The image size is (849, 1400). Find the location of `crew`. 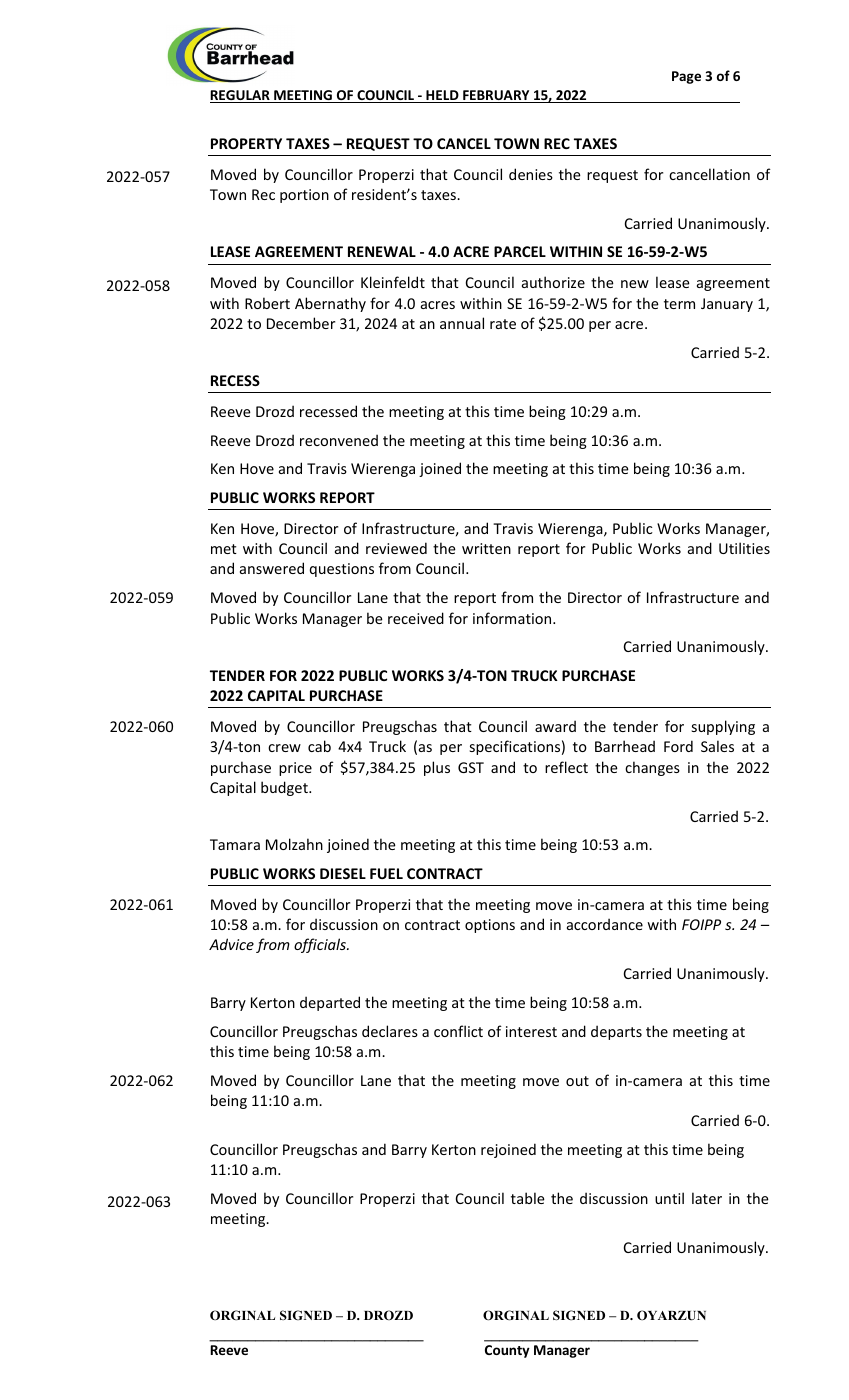

crew is located at coordinates (284, 748).
